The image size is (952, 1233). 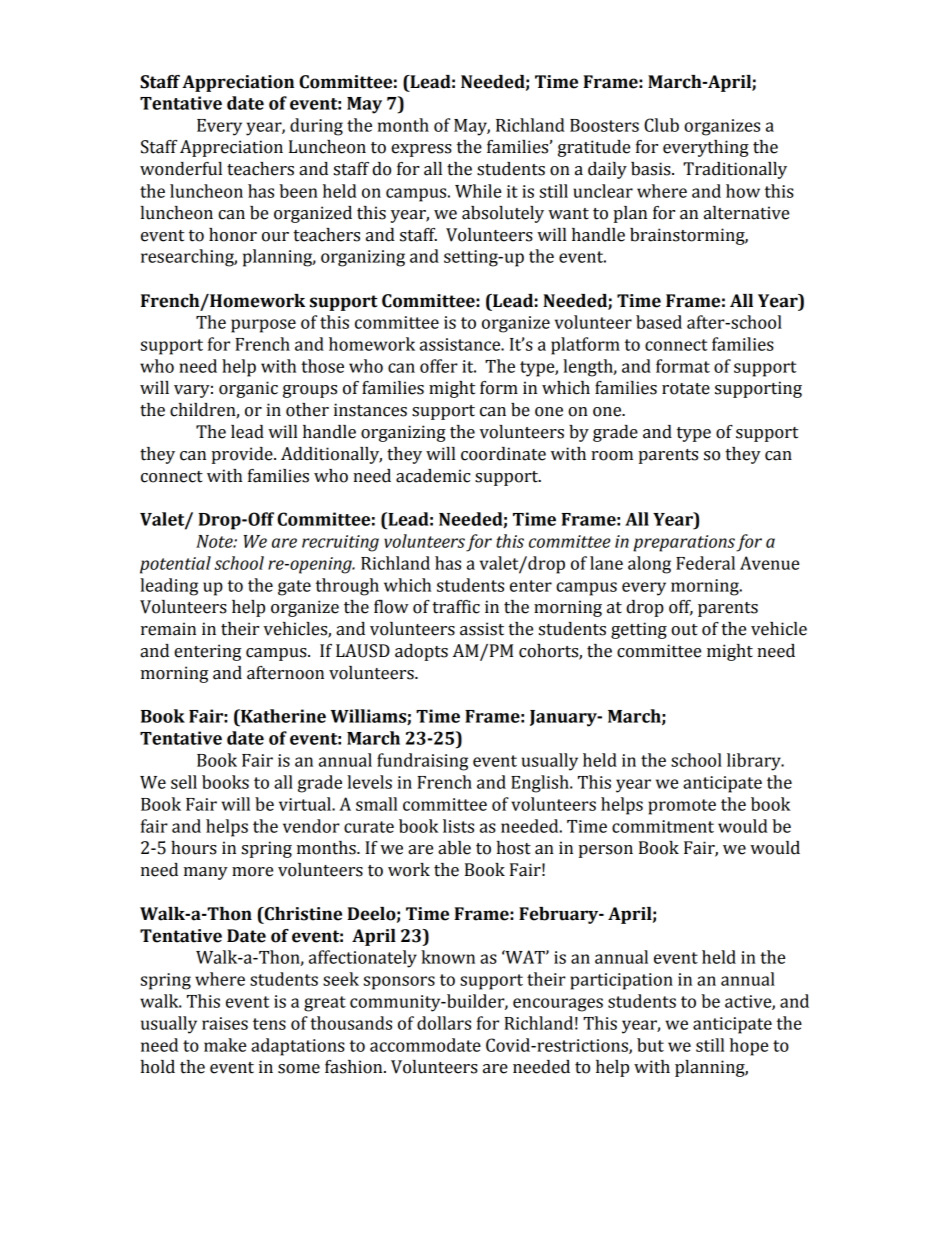 What do you see at coordinates (243, 455) in the document?
I see `provide` at bounding box center [243, 455].
